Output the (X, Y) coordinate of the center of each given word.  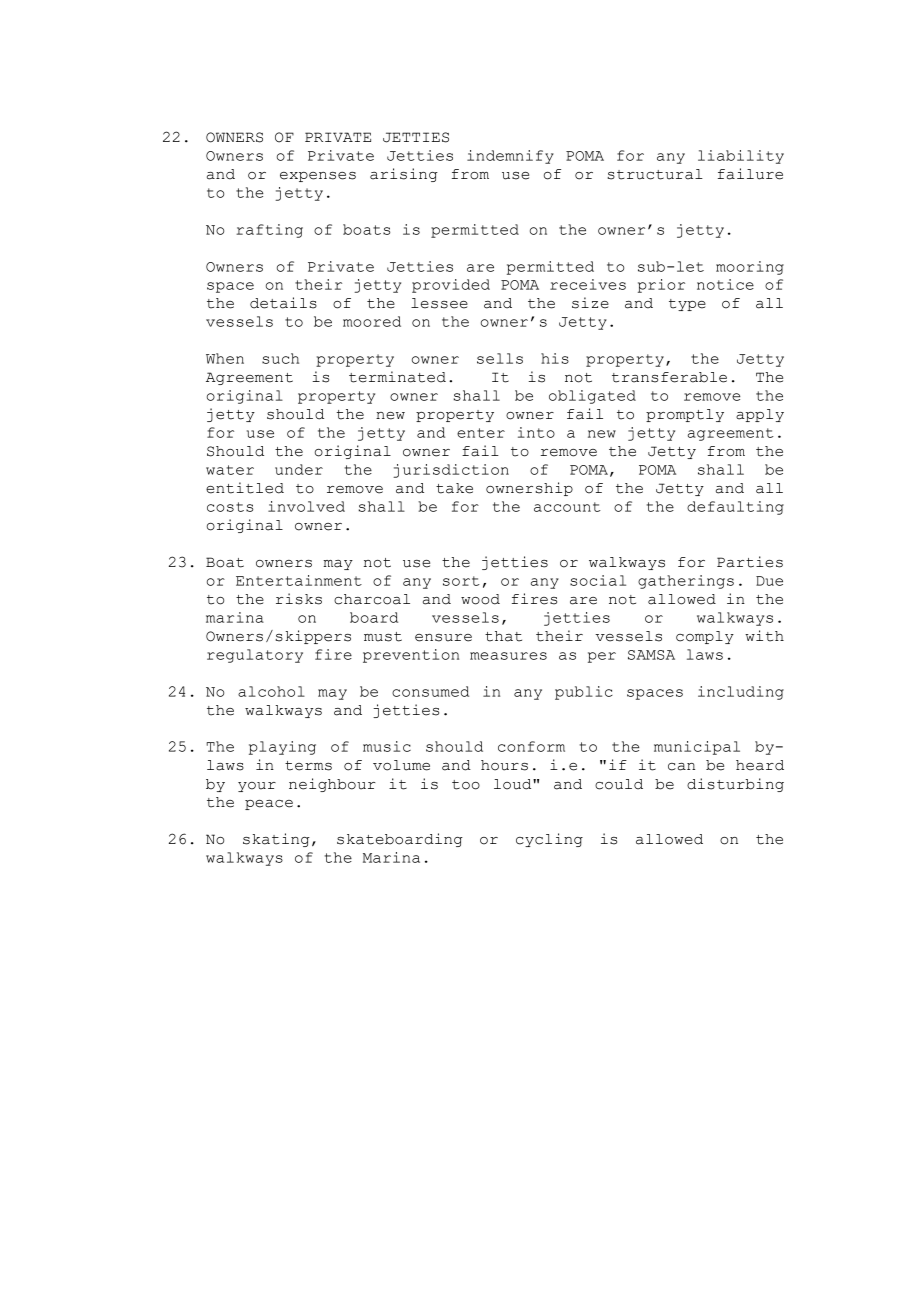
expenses (318, 177)
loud (514, 784)
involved (306, 506)
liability (741, 157)
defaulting (735, 508)
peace (269, 805)
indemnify (510, 157)
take (454, 488)
